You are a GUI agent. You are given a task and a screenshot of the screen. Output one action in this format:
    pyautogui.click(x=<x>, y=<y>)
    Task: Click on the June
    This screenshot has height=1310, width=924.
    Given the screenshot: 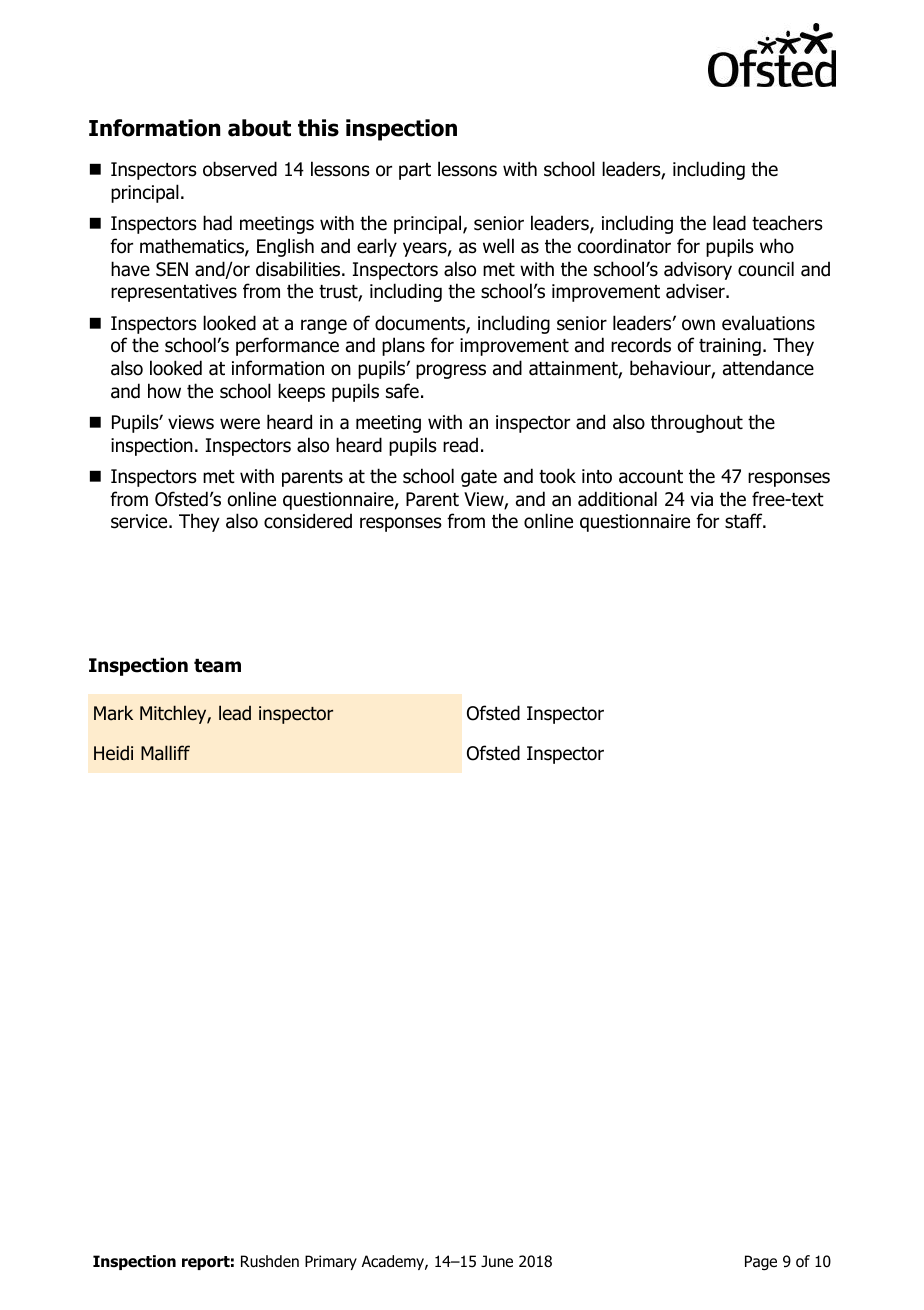 What is the action you would take?
    pyautogui.click(x=497, y=1261)
